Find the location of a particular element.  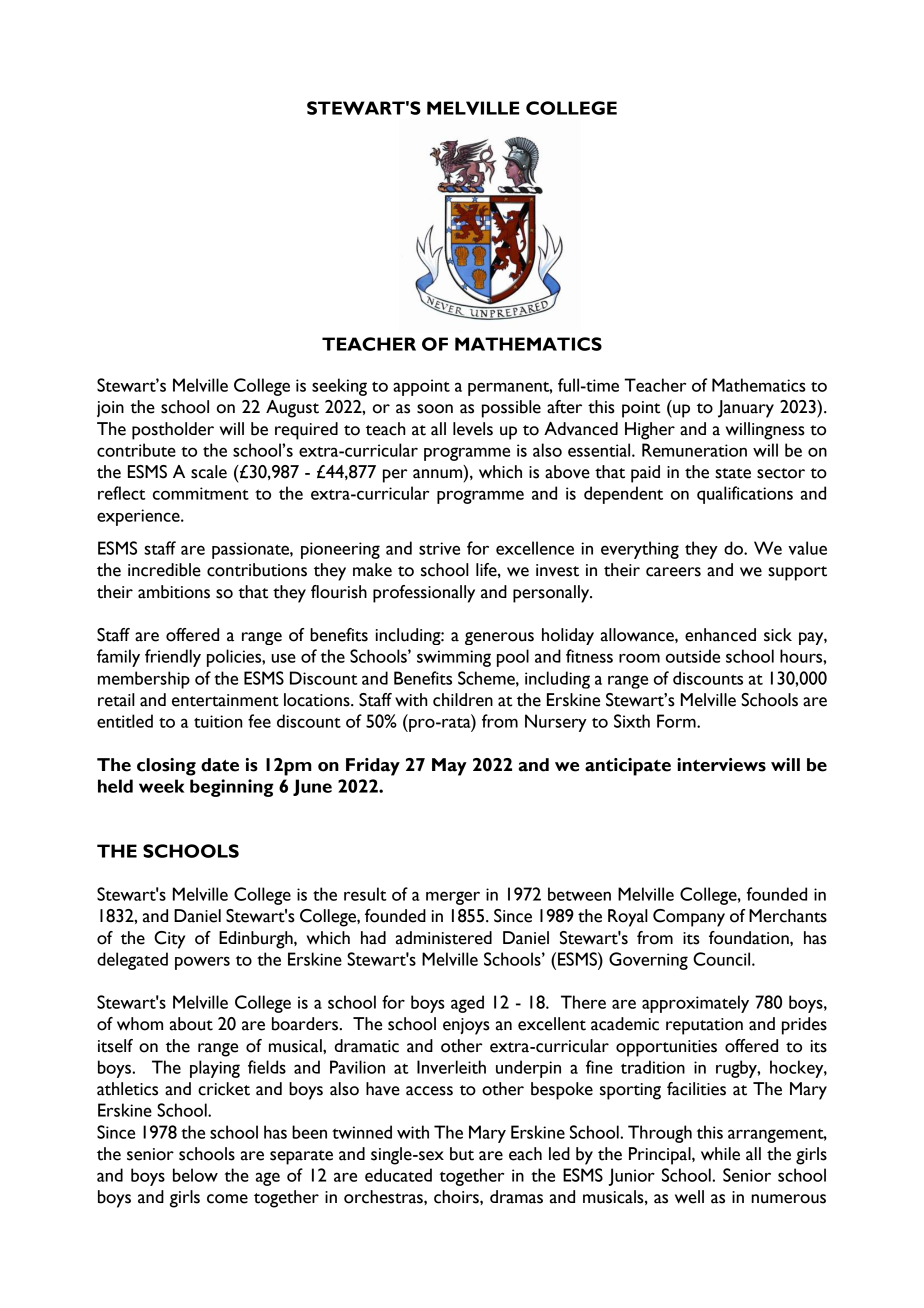

outside is located at coordinates (693, 656).
